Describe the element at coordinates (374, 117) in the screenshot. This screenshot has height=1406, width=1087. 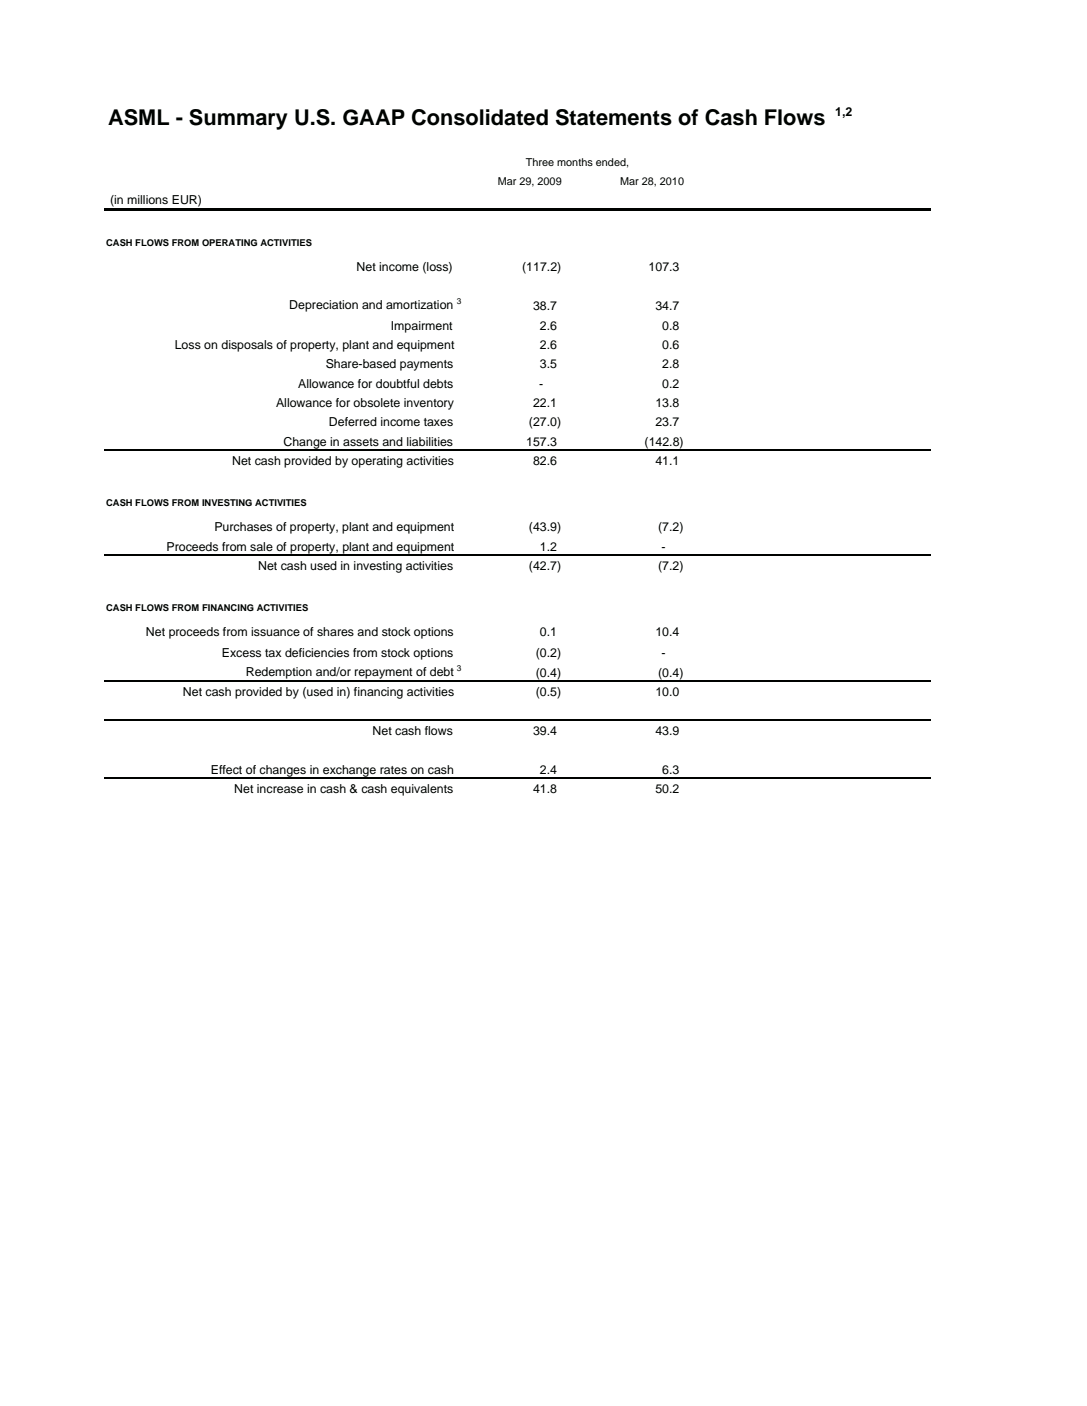
I see `GAAP` at that location.
